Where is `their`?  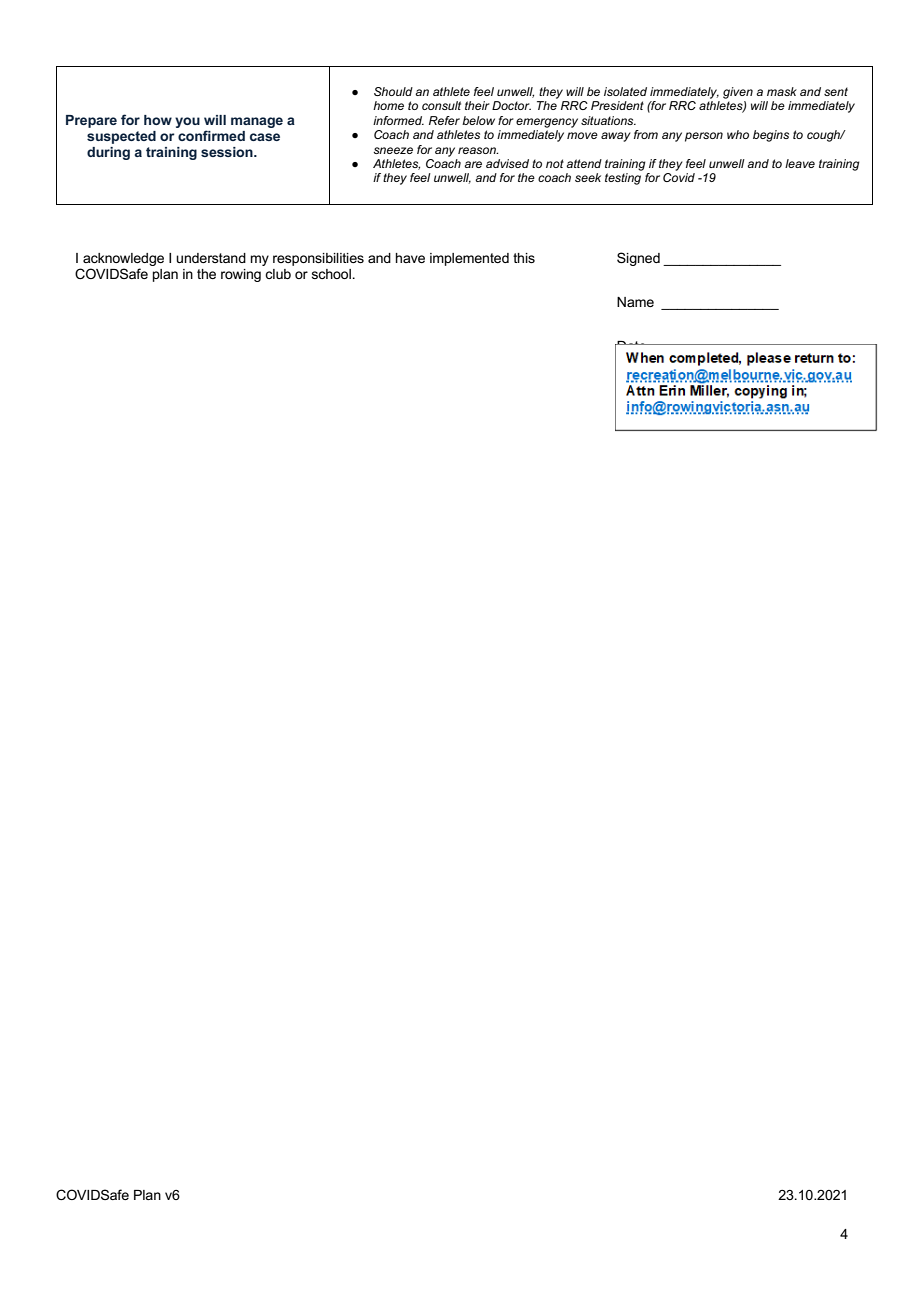
their is located at coordinates (477, 105).
